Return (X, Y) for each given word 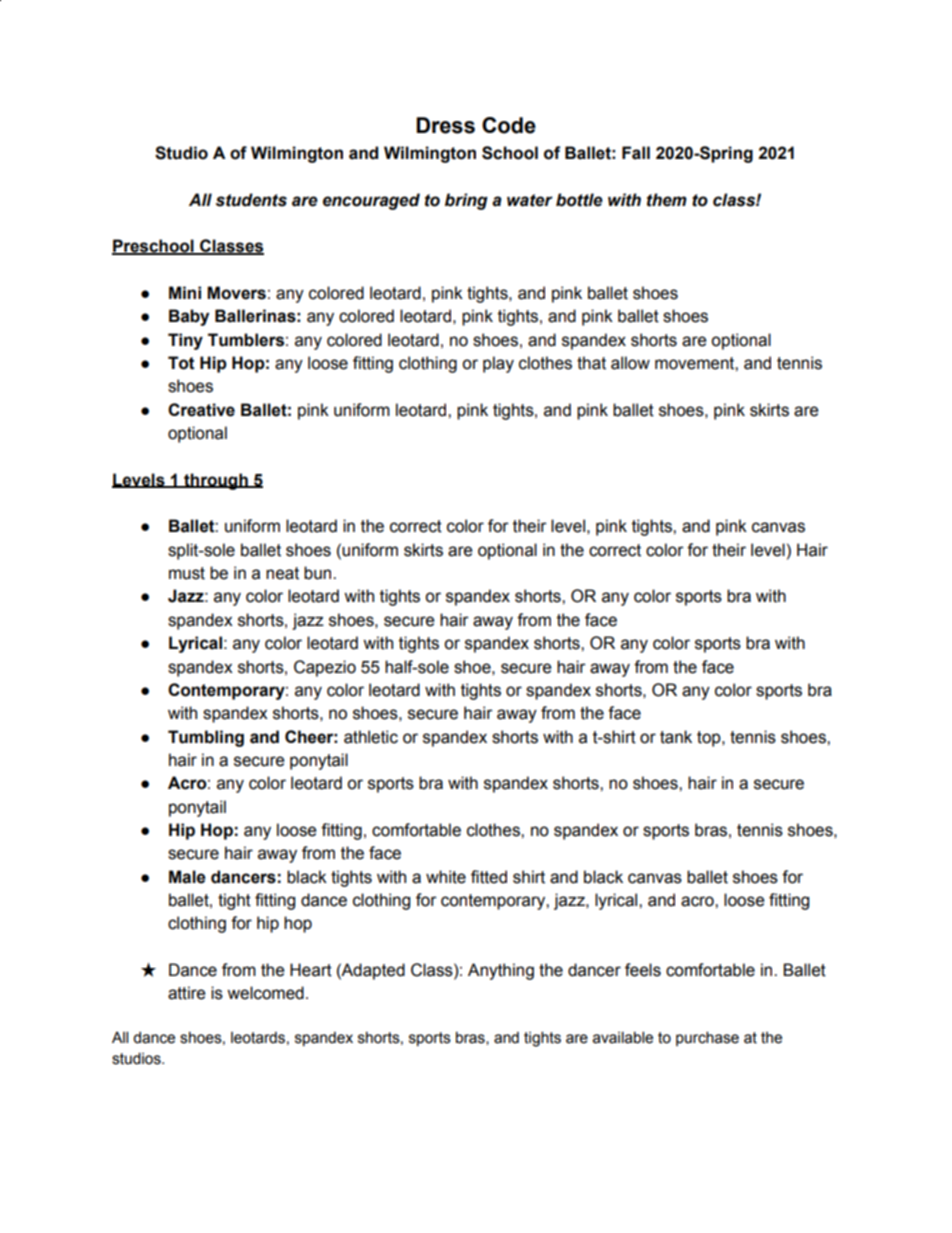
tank (676, 737)
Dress (445, 125)
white (446, 877)
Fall (636, 153)
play (498, 364)
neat (282, 573)
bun (319, 573)
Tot (181, 363)
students (251, 200)
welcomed (265, 993)
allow (630, 363)
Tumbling (206, 738)
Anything (501, 971)
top (710, 739)
